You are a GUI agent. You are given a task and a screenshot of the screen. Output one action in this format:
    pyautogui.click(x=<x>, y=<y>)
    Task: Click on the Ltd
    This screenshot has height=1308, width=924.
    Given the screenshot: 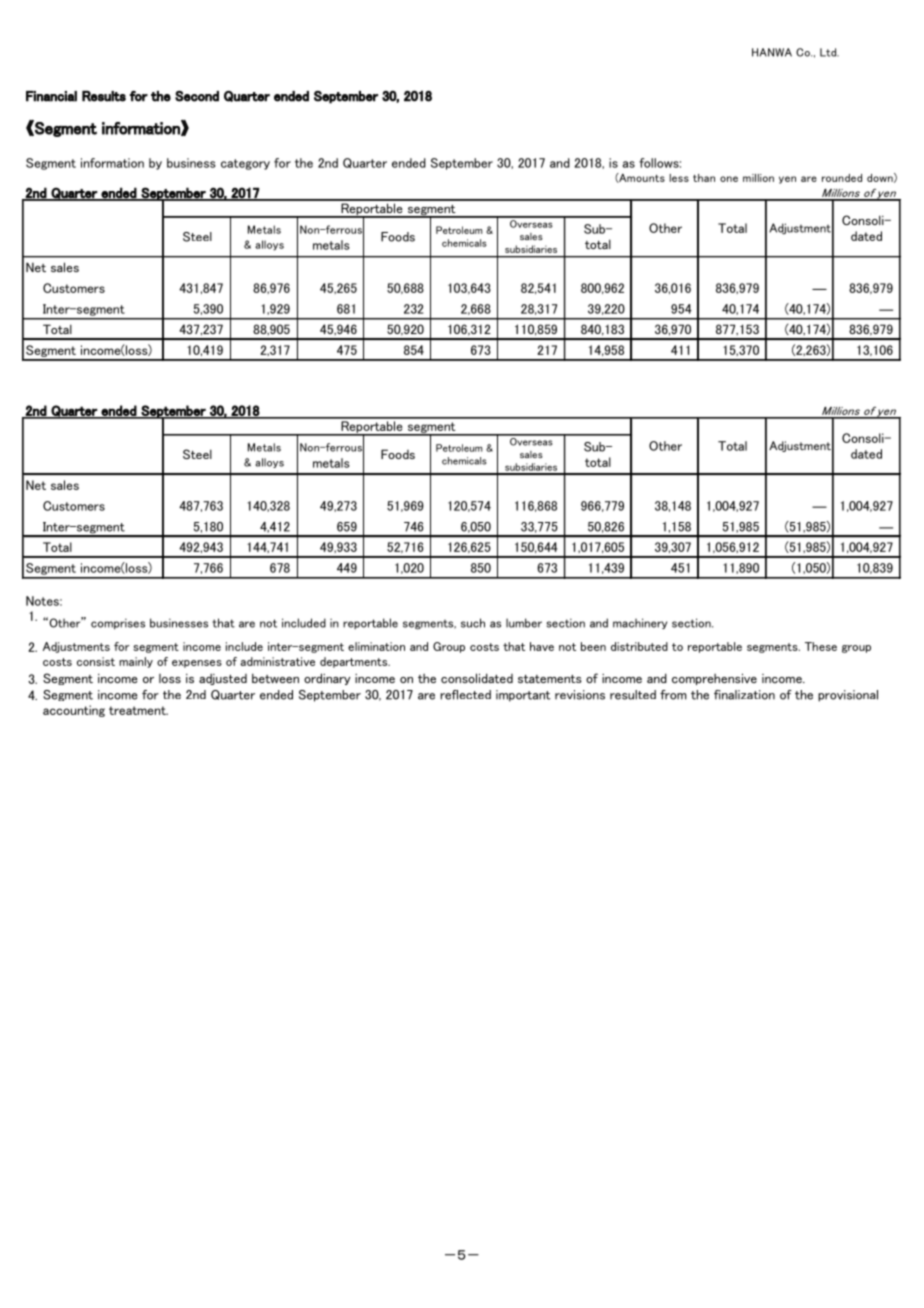 What is the action you would take?
    pyautogui.click(x=829, y=52)
